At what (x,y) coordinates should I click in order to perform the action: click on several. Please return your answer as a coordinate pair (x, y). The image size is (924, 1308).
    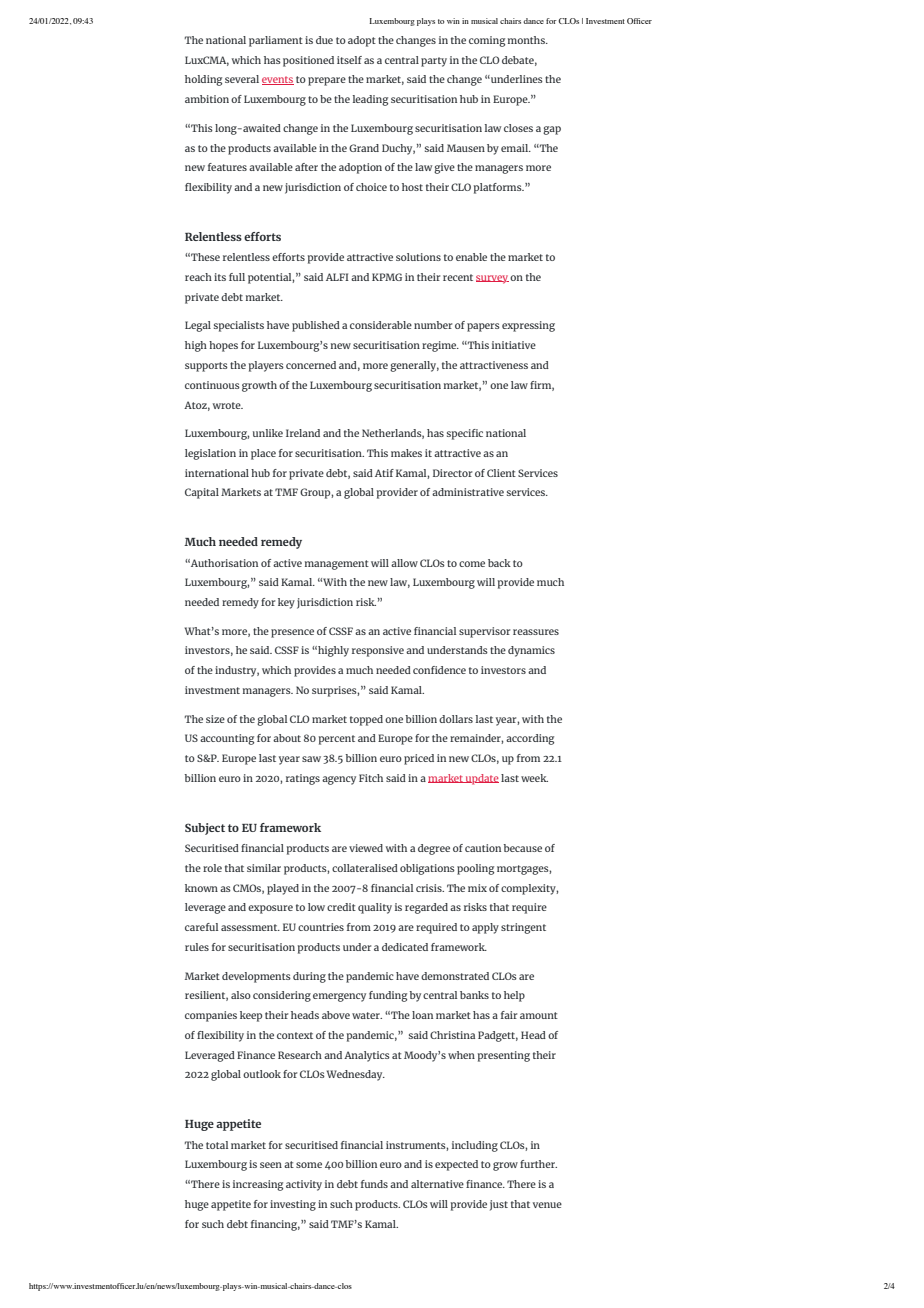
    Looking at the image, I should click on (242, 79).
